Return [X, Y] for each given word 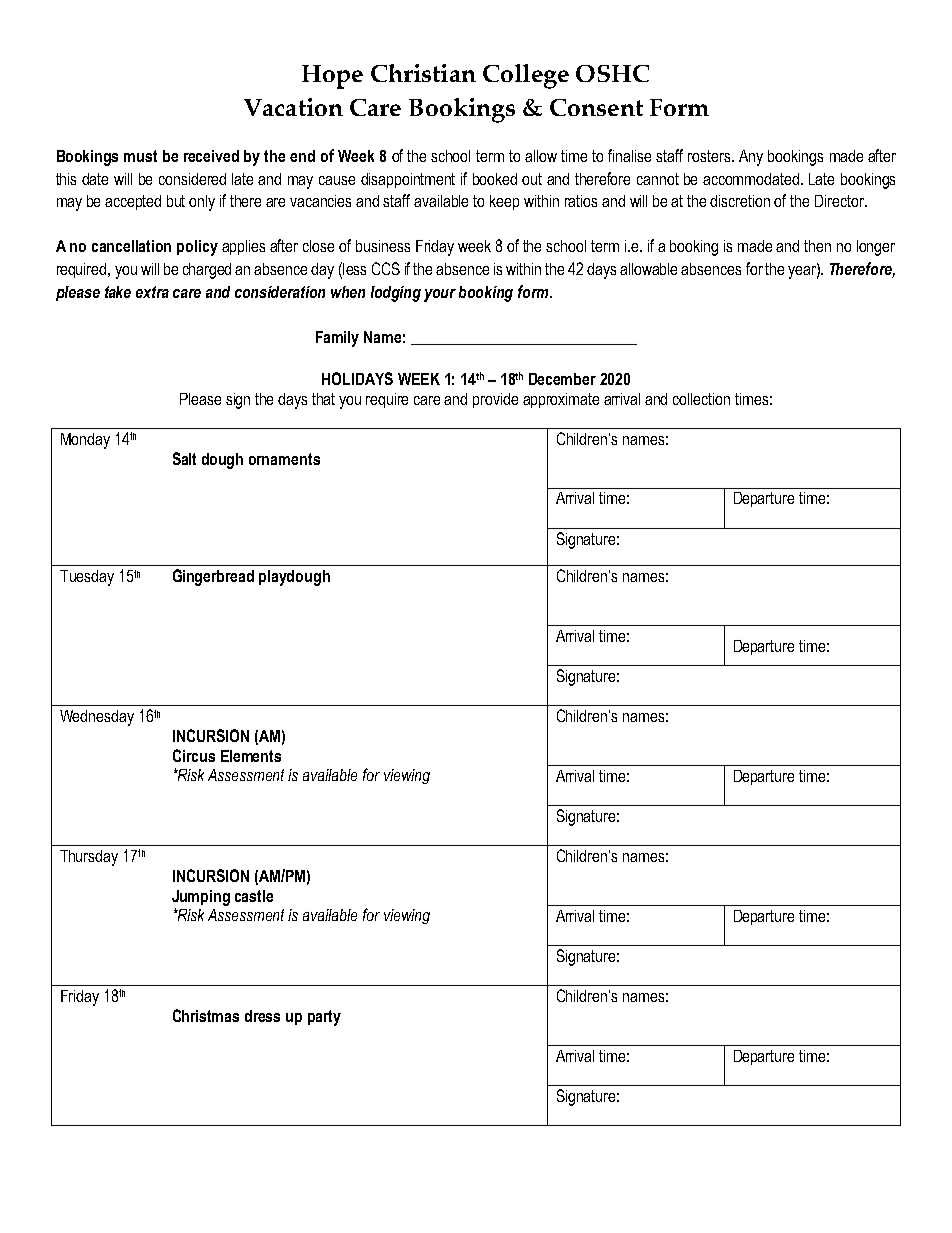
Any [751, 158]
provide [495, 400]
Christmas [206, 1015]
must [140, 156]
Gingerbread [213, 577]
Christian [423, 73]
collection [701, 399]
